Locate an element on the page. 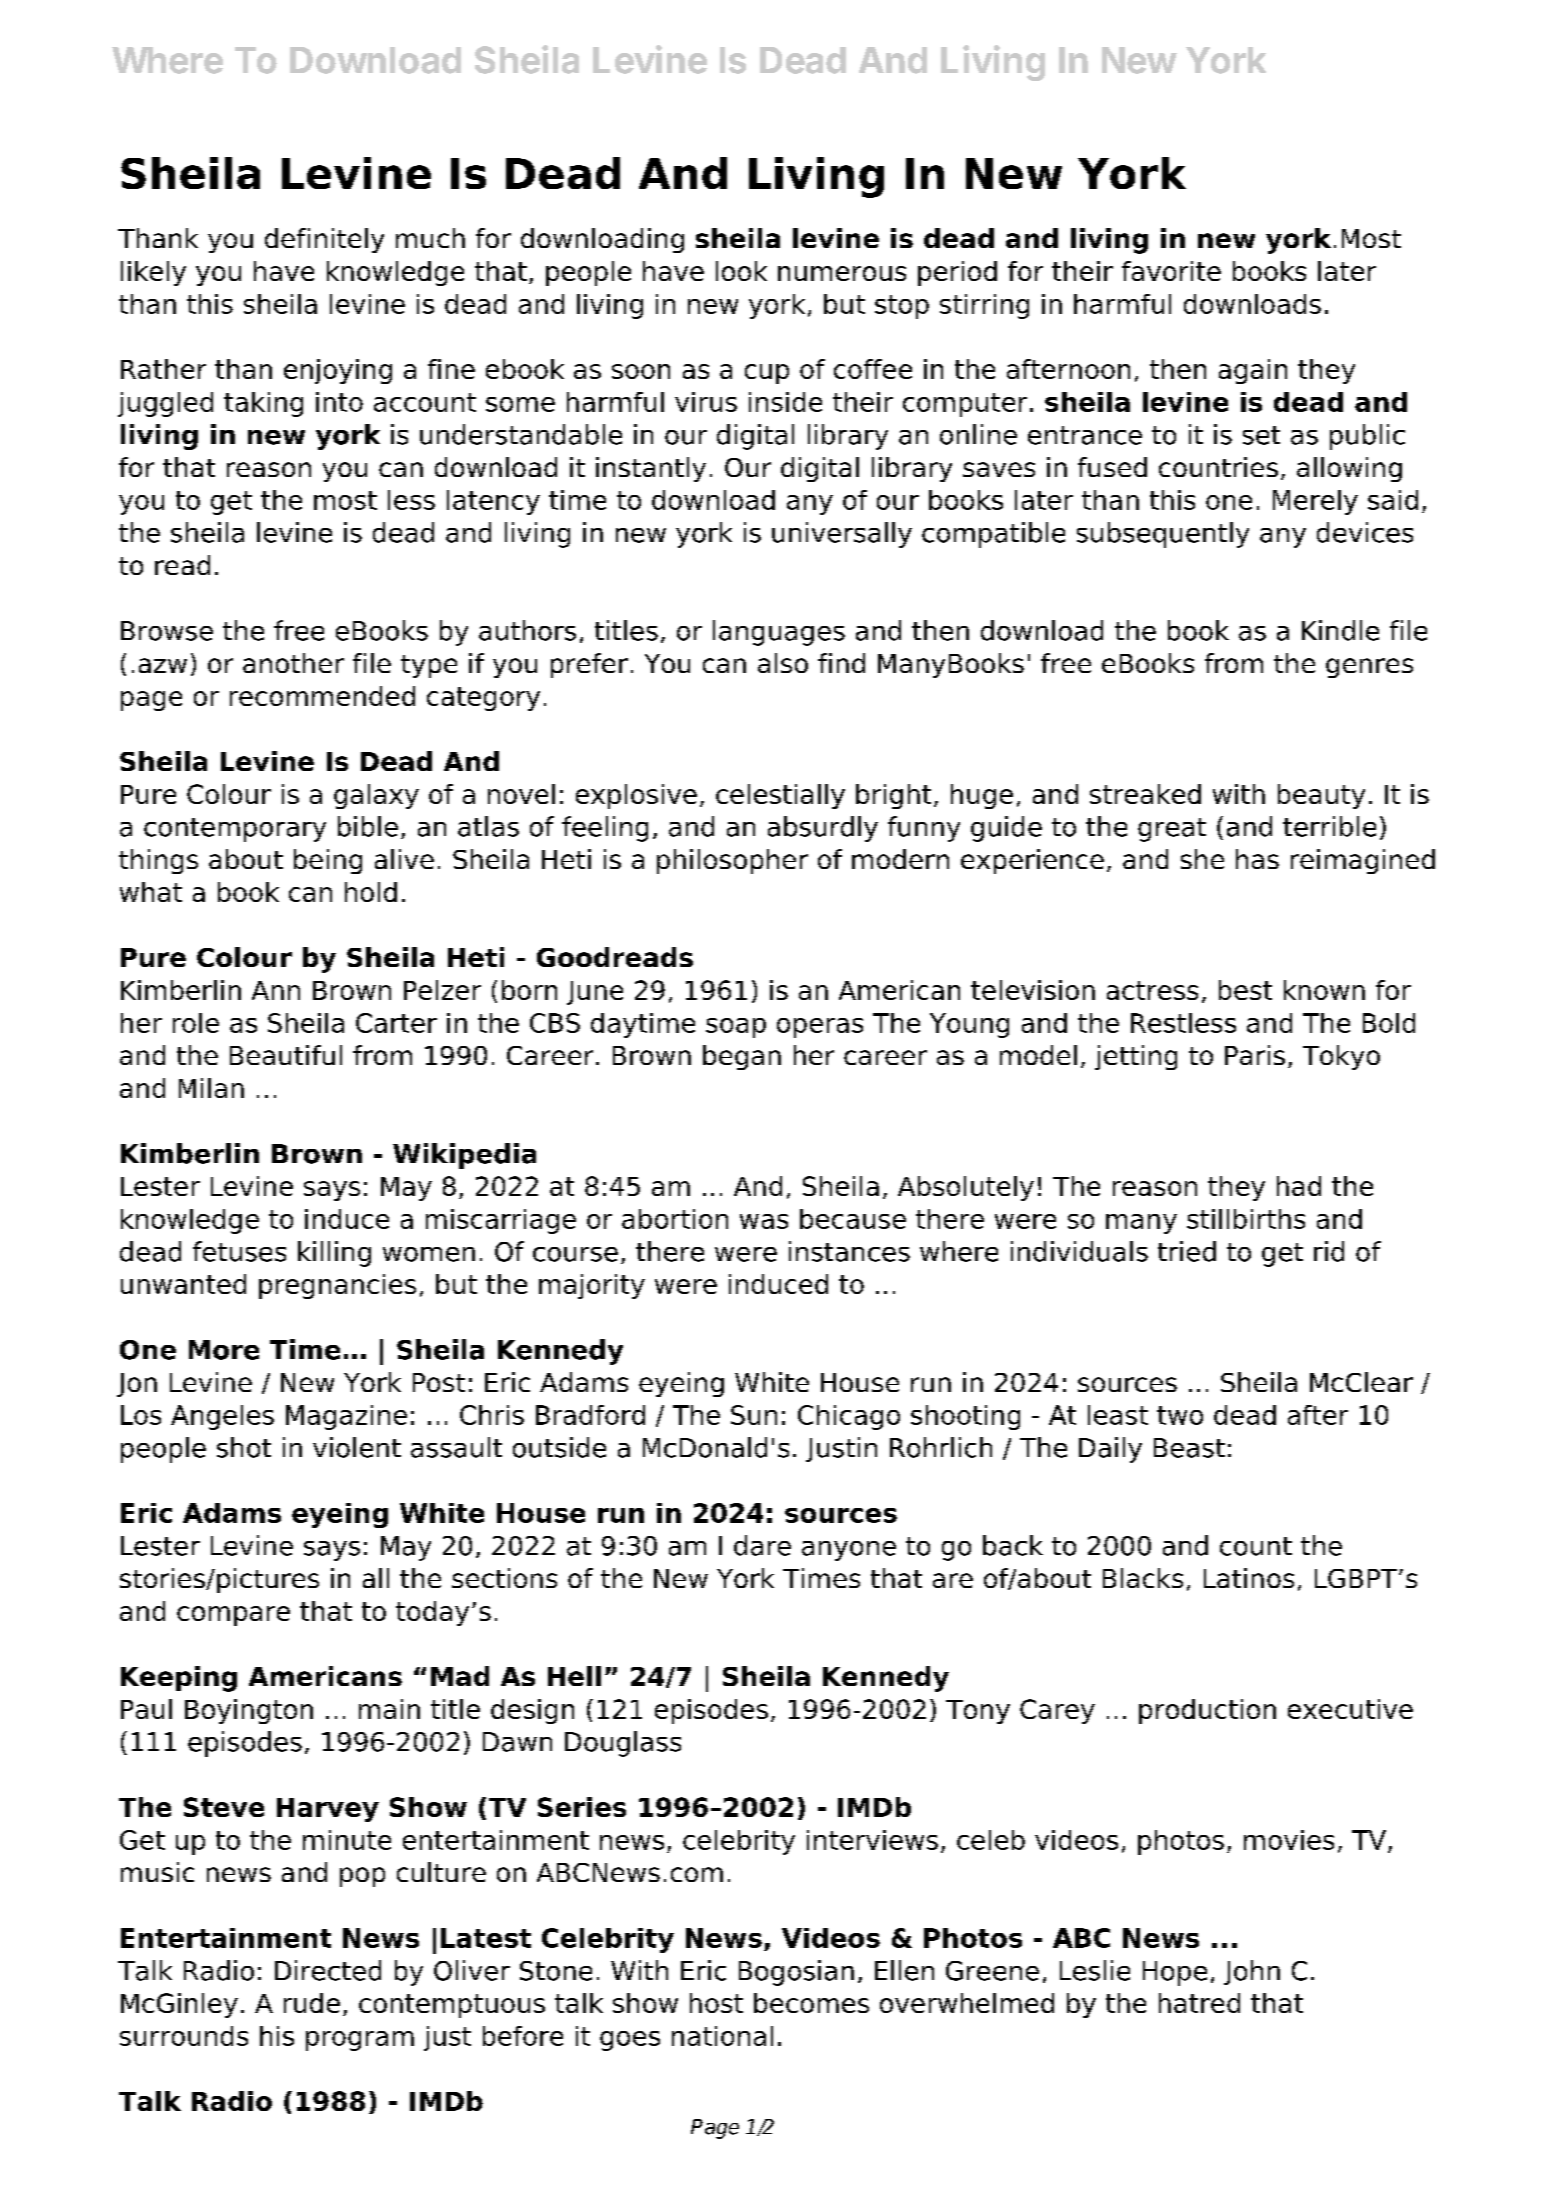 Image resolution: width=1556 pixels, height=2201 pixels. becomes is located at coordinates (811, 2003).
